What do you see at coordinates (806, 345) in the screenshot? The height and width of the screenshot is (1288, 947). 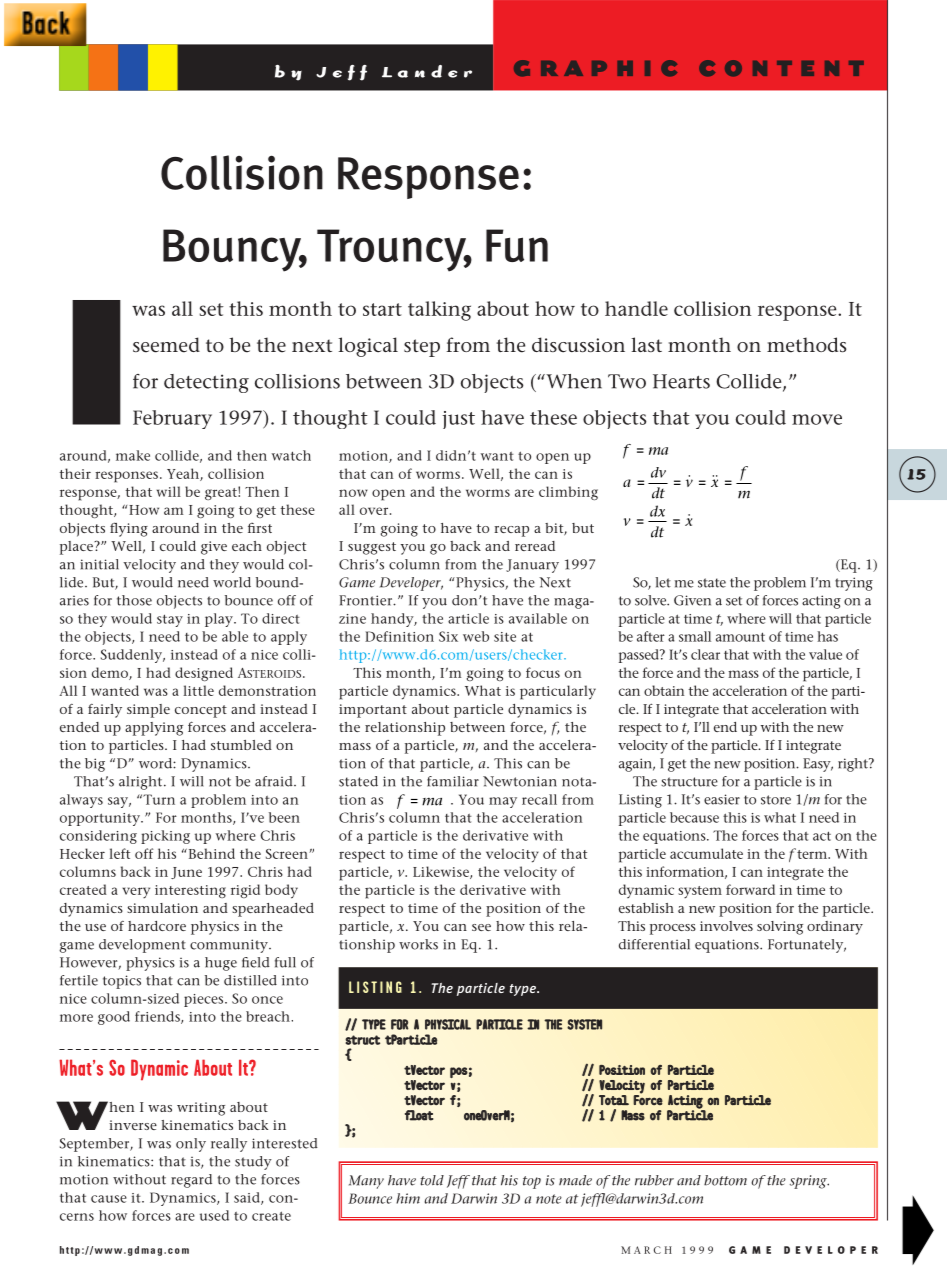 I see `methods` at bounding box center [806, 345].
